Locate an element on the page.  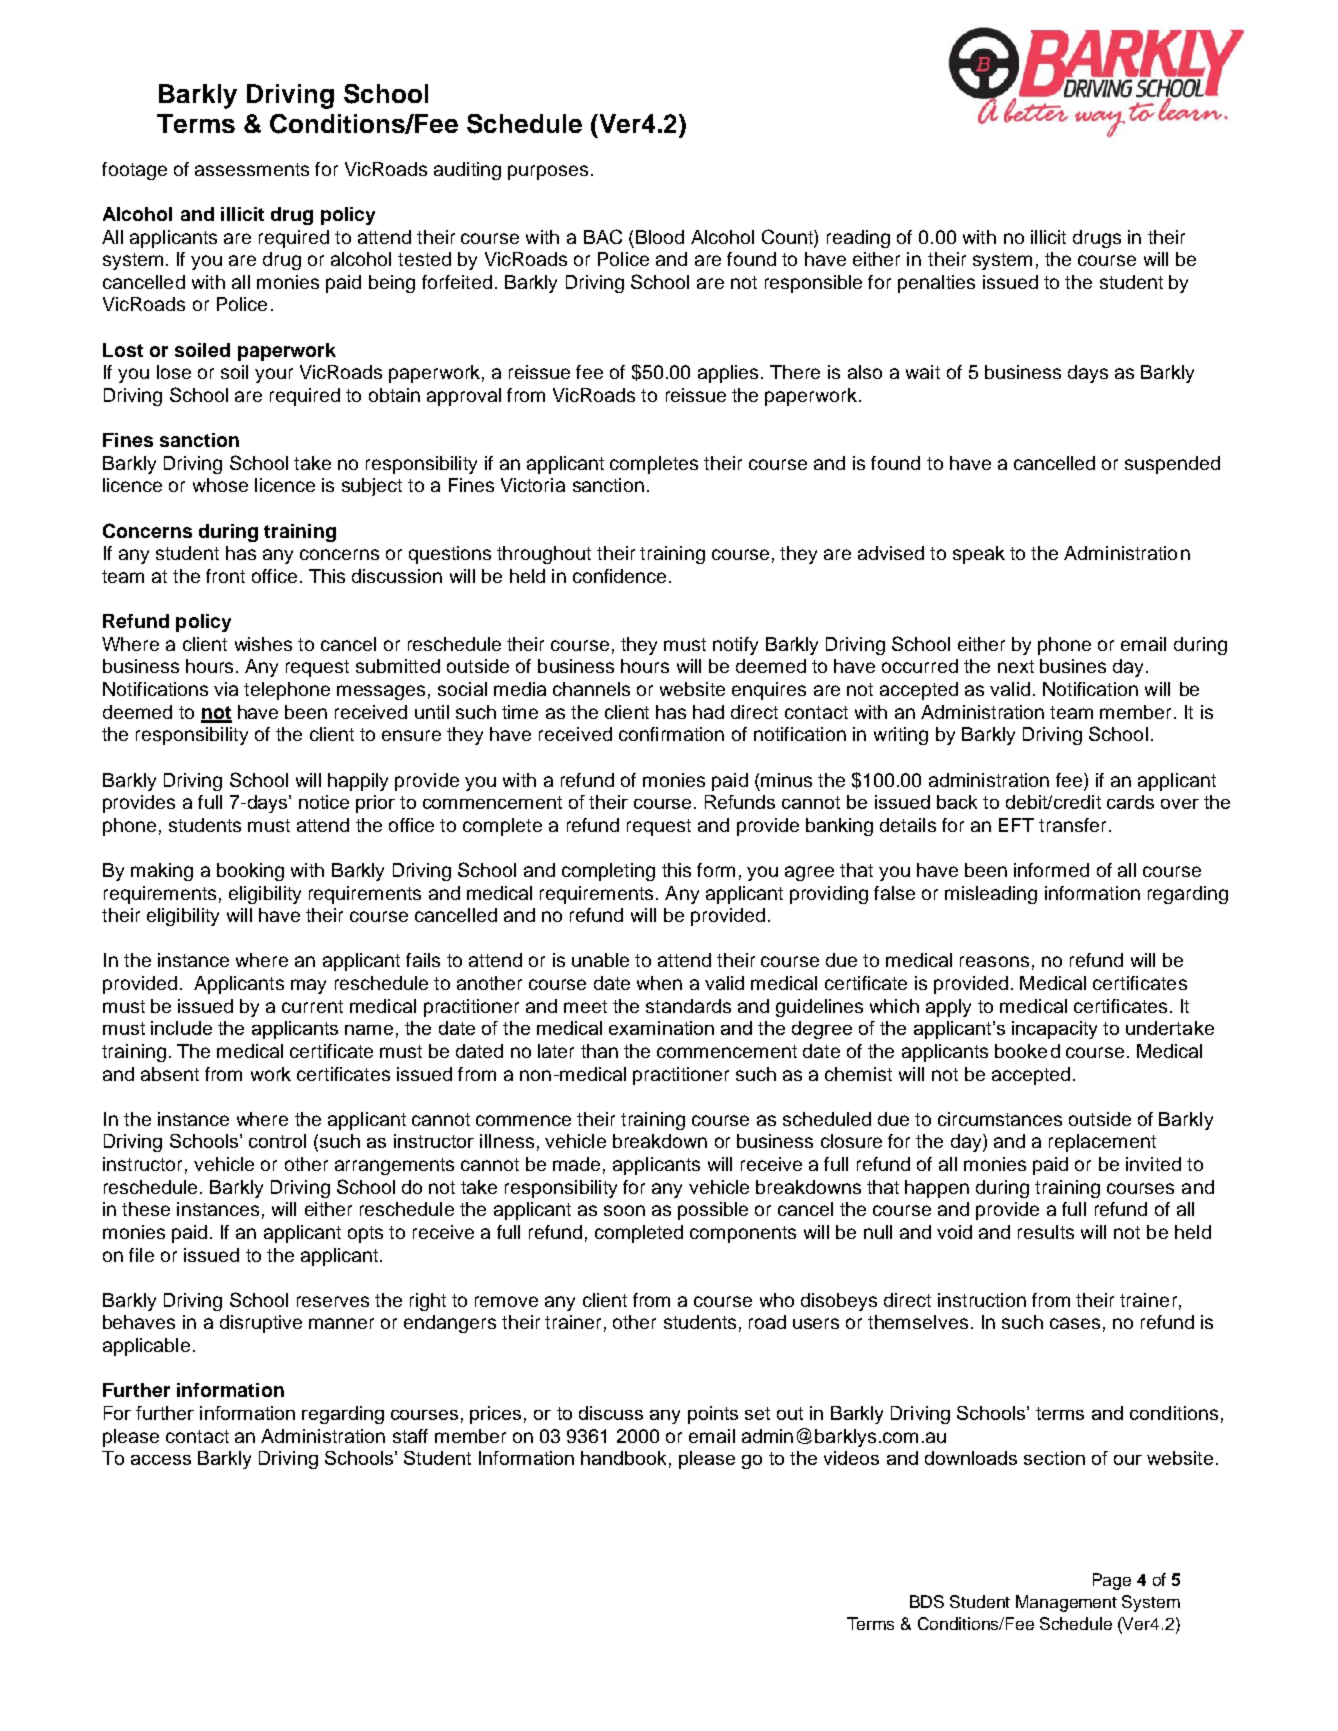
Blood is located at coordinates (660, 237).
